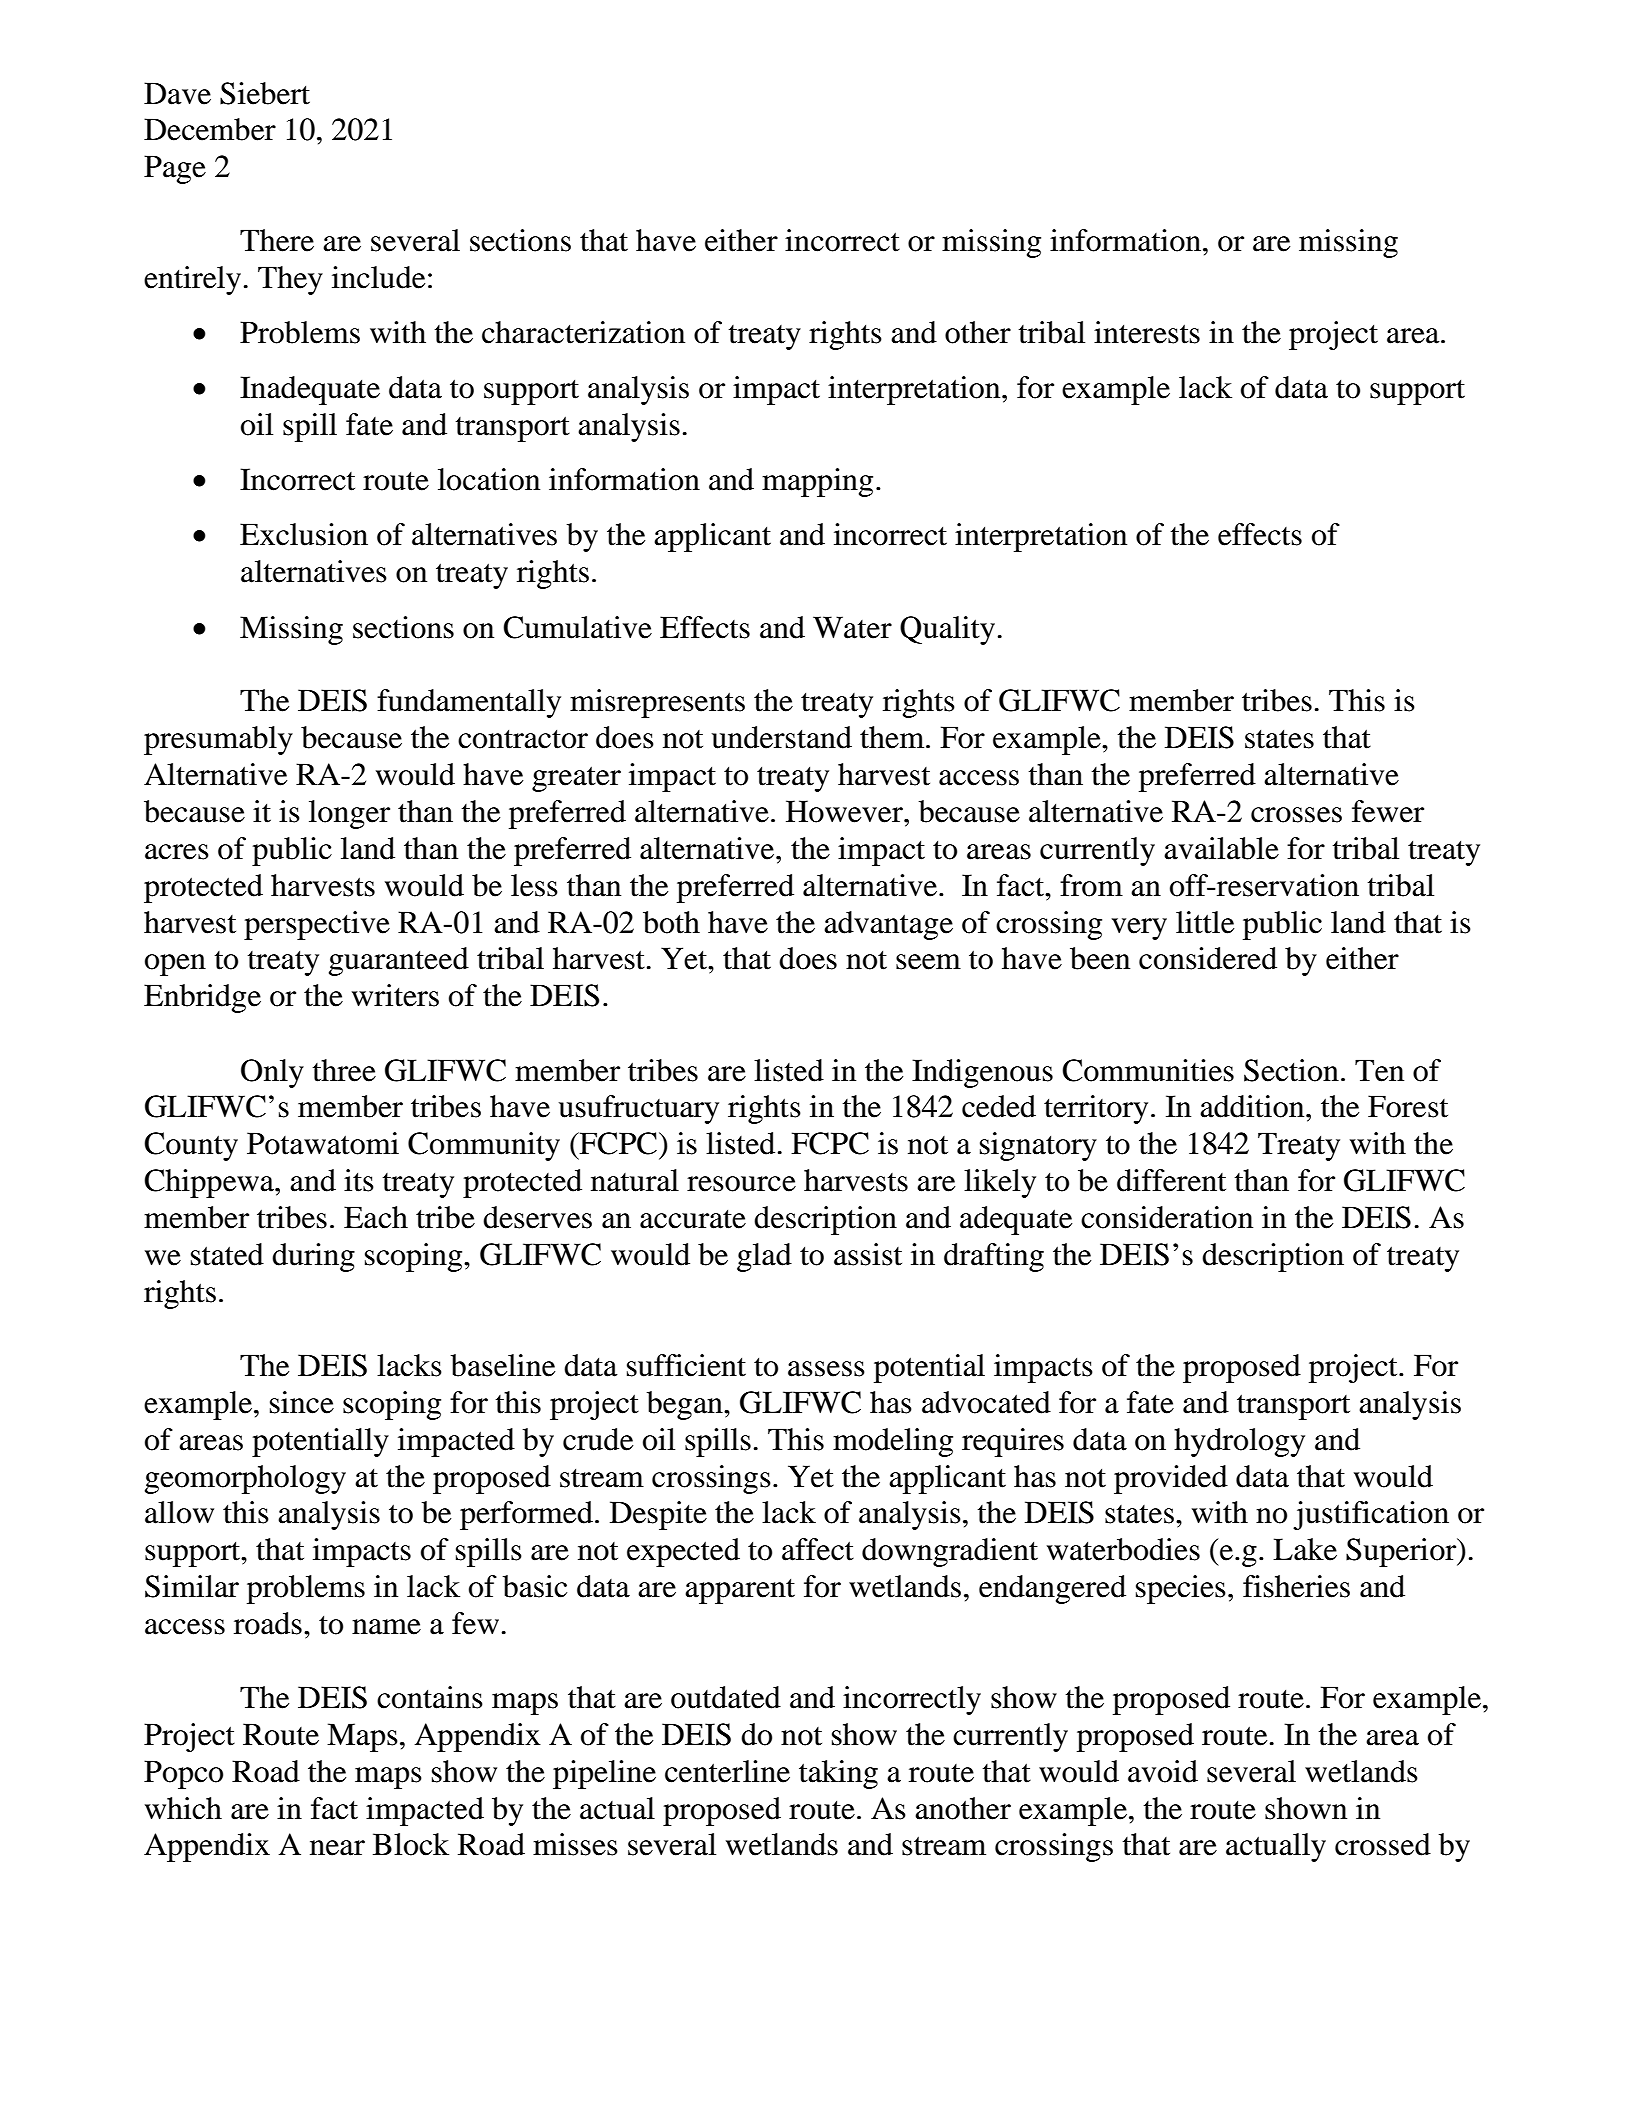 Image resolution: width=1634 pixels, height=2115 pixels. I want to click on near, so click(337, 1848).
